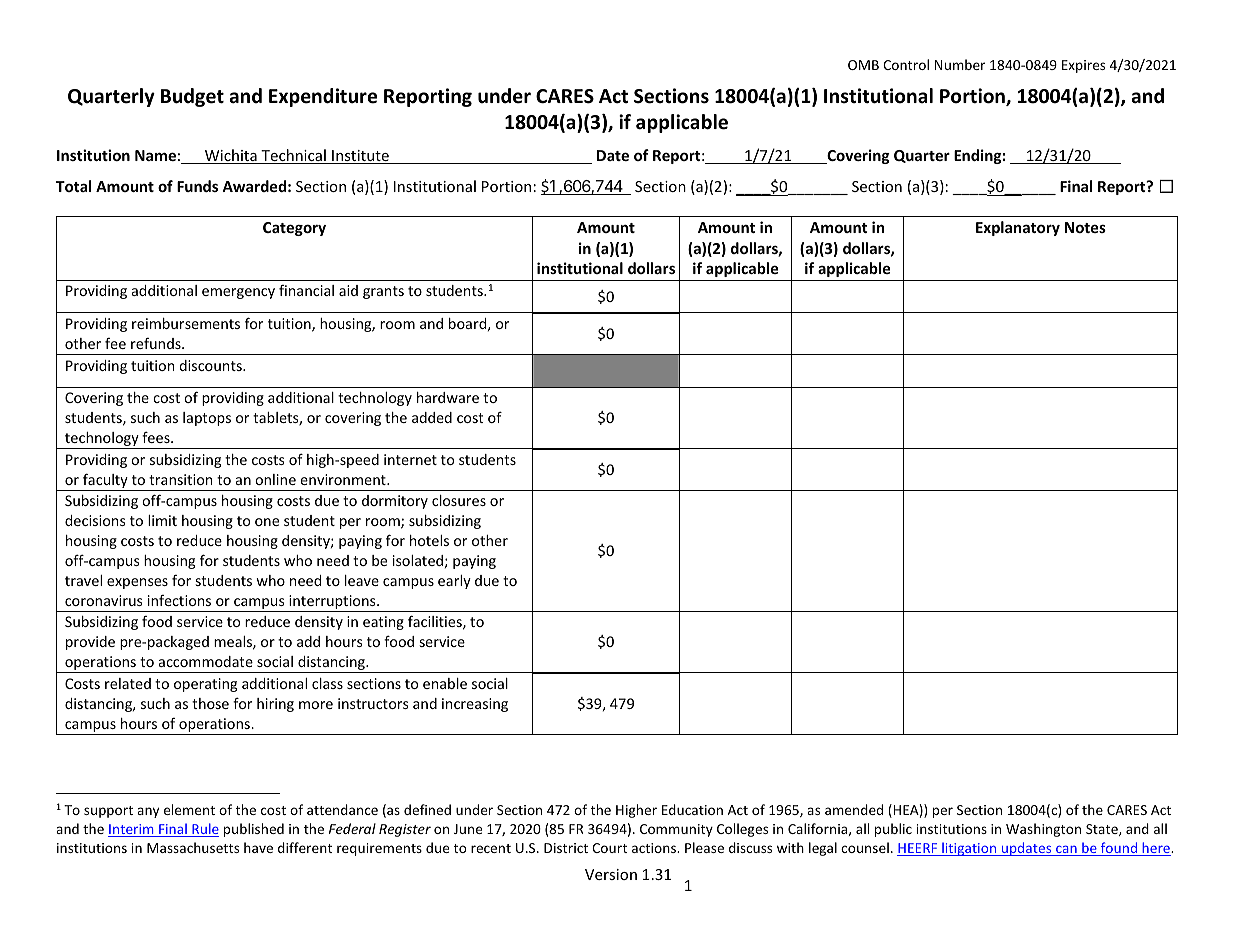  Describe the element at coordinates (1083, 66) in the screenshot. I see `Expires` at that location.
